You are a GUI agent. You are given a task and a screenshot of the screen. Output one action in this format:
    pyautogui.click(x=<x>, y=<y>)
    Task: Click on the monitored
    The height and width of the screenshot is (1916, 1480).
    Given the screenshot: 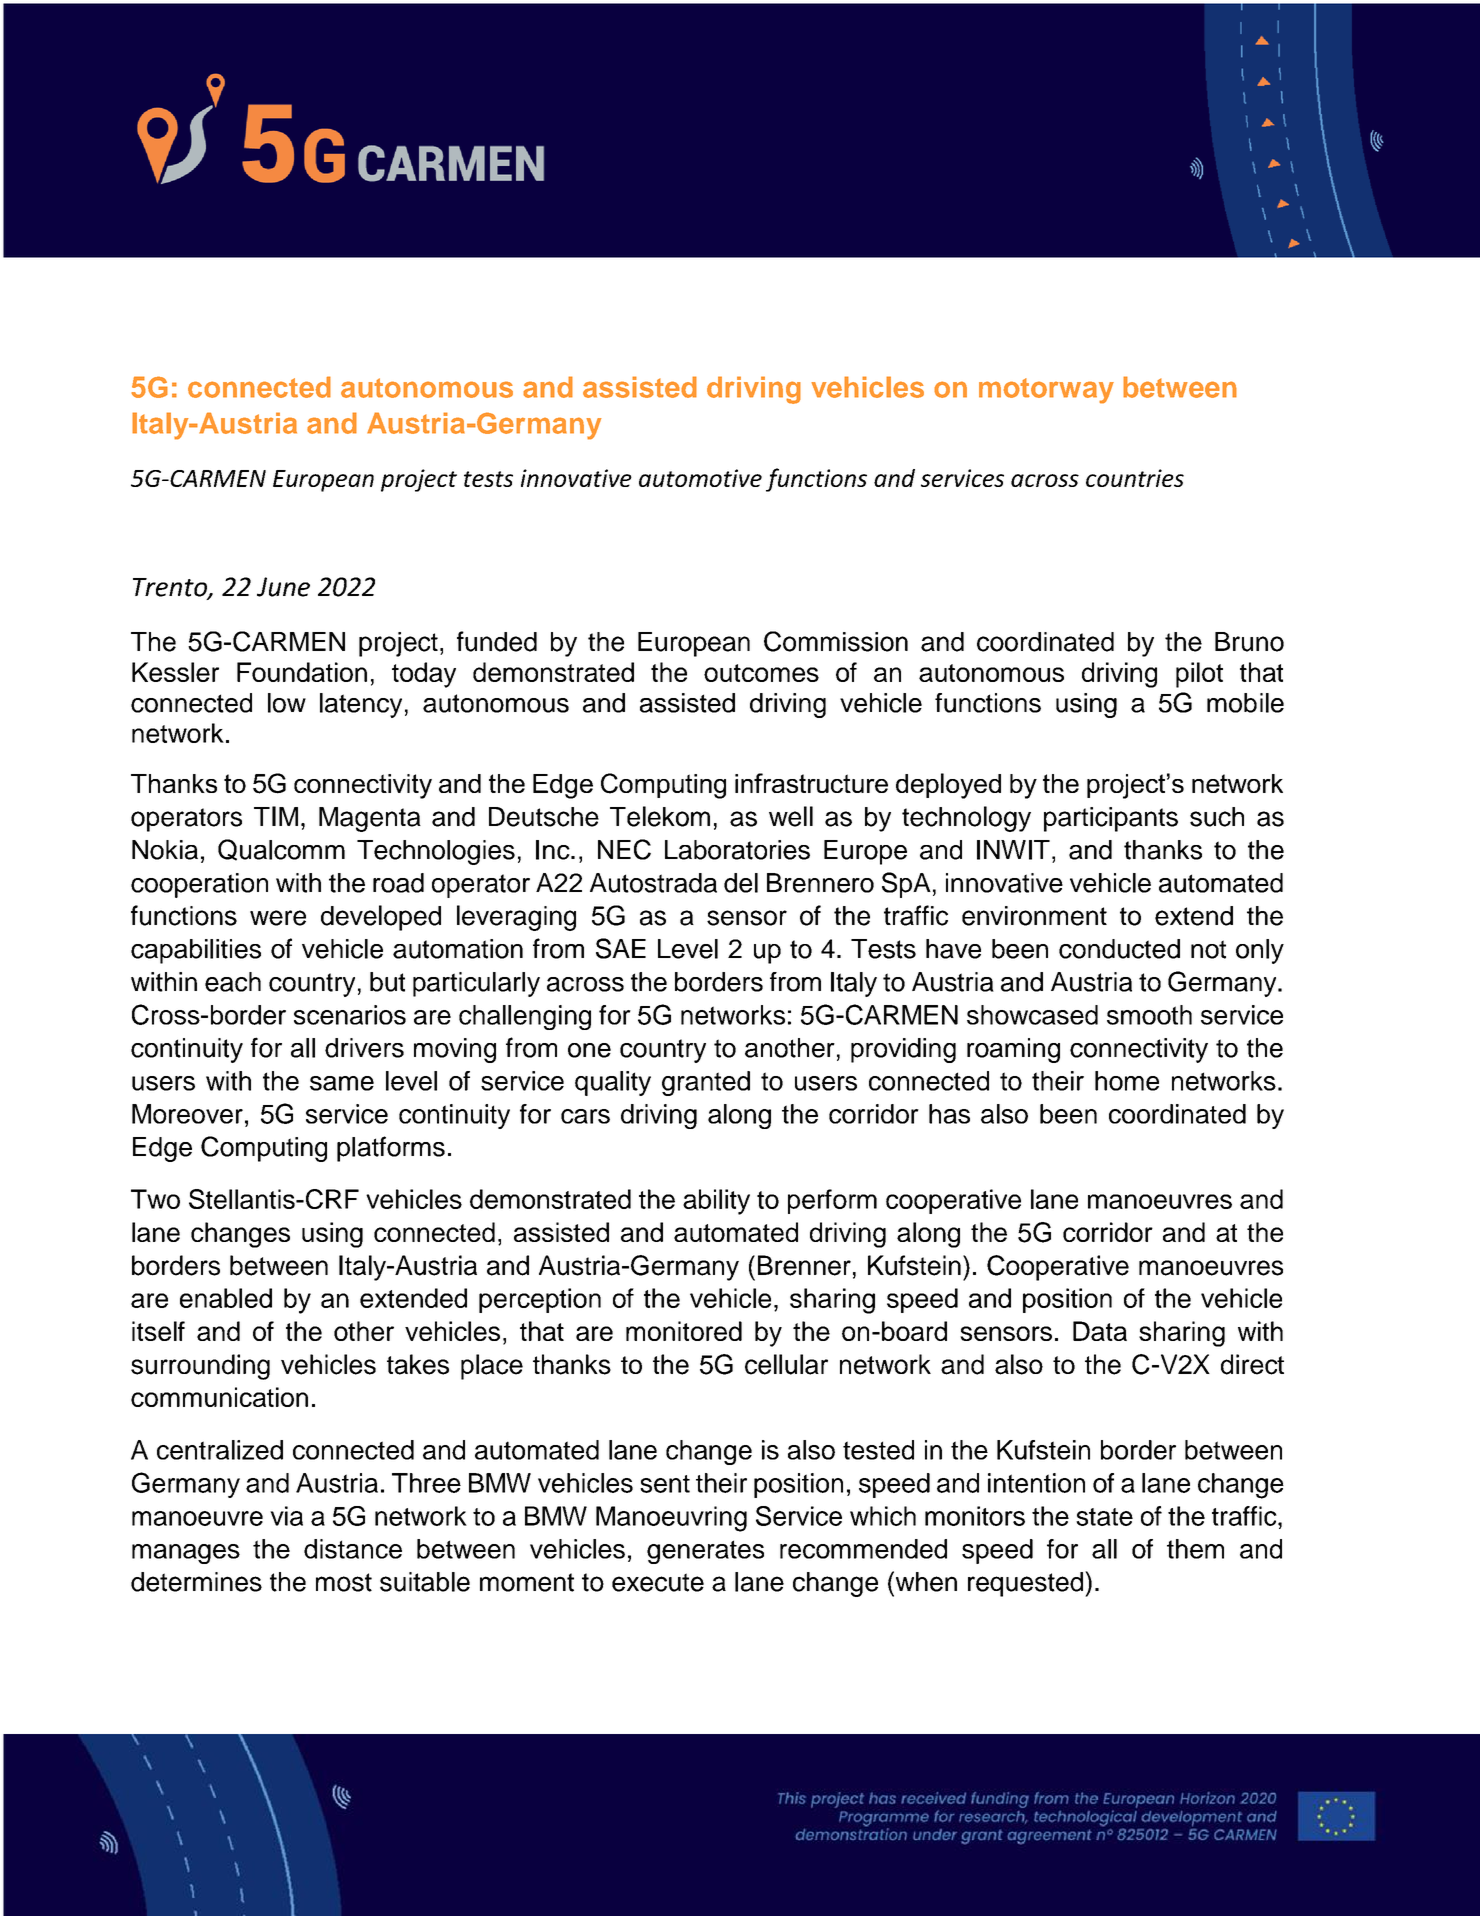 What is the action you would take?
    pyautogui.click(x=684, y=1331)
